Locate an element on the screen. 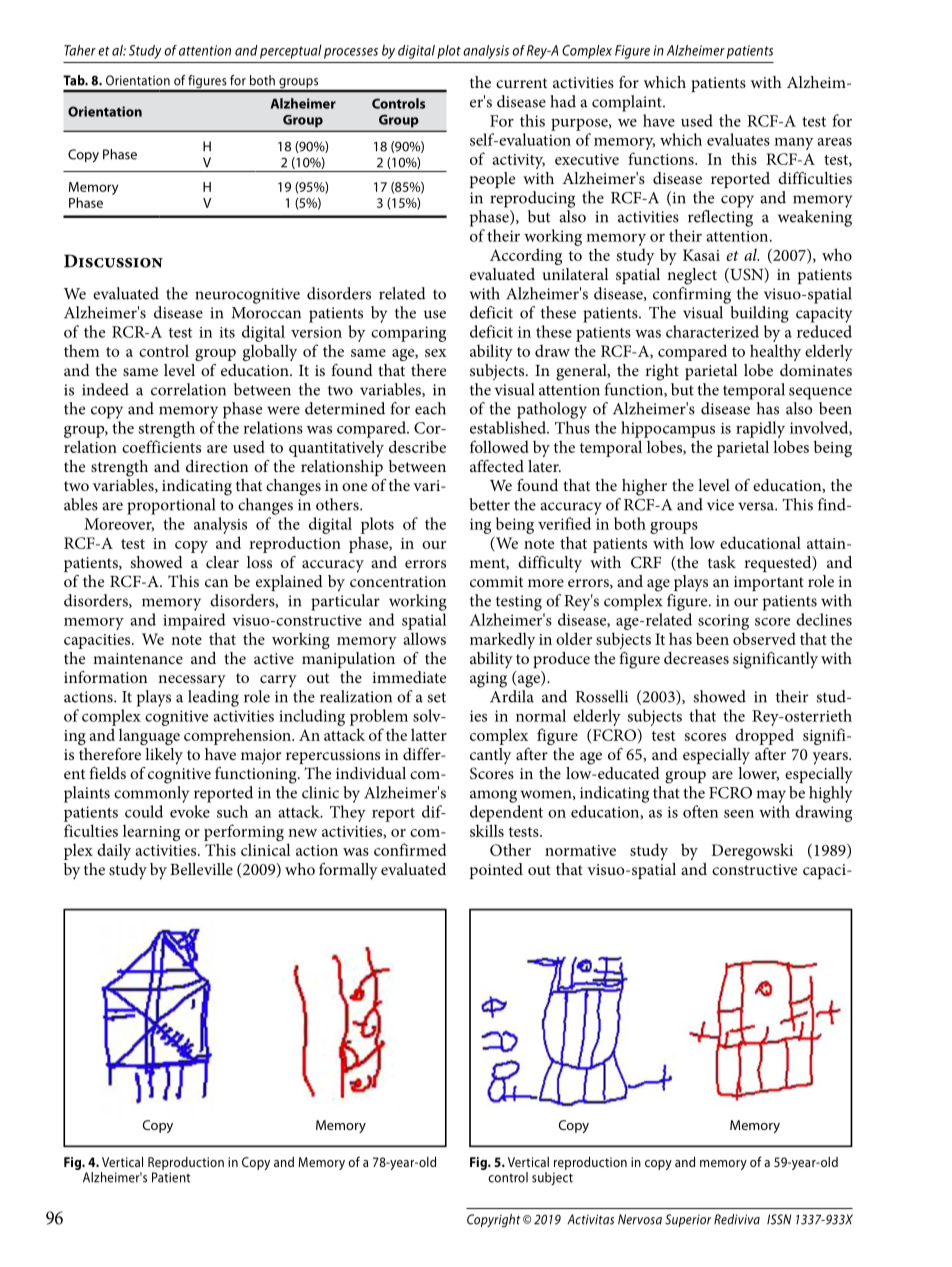 This screenshot has width=952, height=1267. Nervosa is located at coordinates (640, 1219).
